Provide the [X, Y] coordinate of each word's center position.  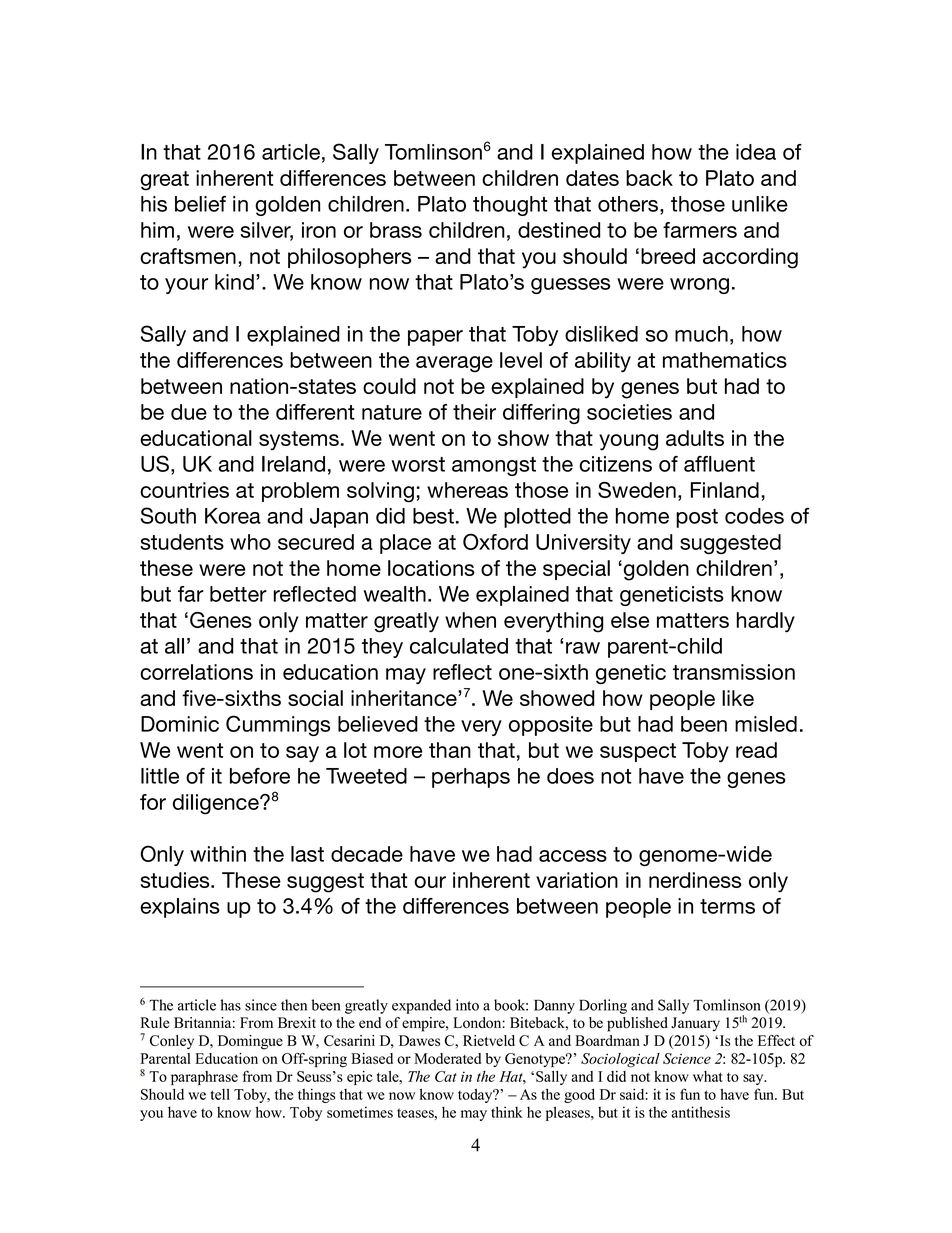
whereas [467, 490]
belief [200, 204]
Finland [725, 490]
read [756, 750]
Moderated [447, 1058]
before [260, 776]
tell [220, 1094]
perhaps [471, 778]
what [708, 1076]
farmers [700, 230]
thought [510, 206]
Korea [233, 516]
